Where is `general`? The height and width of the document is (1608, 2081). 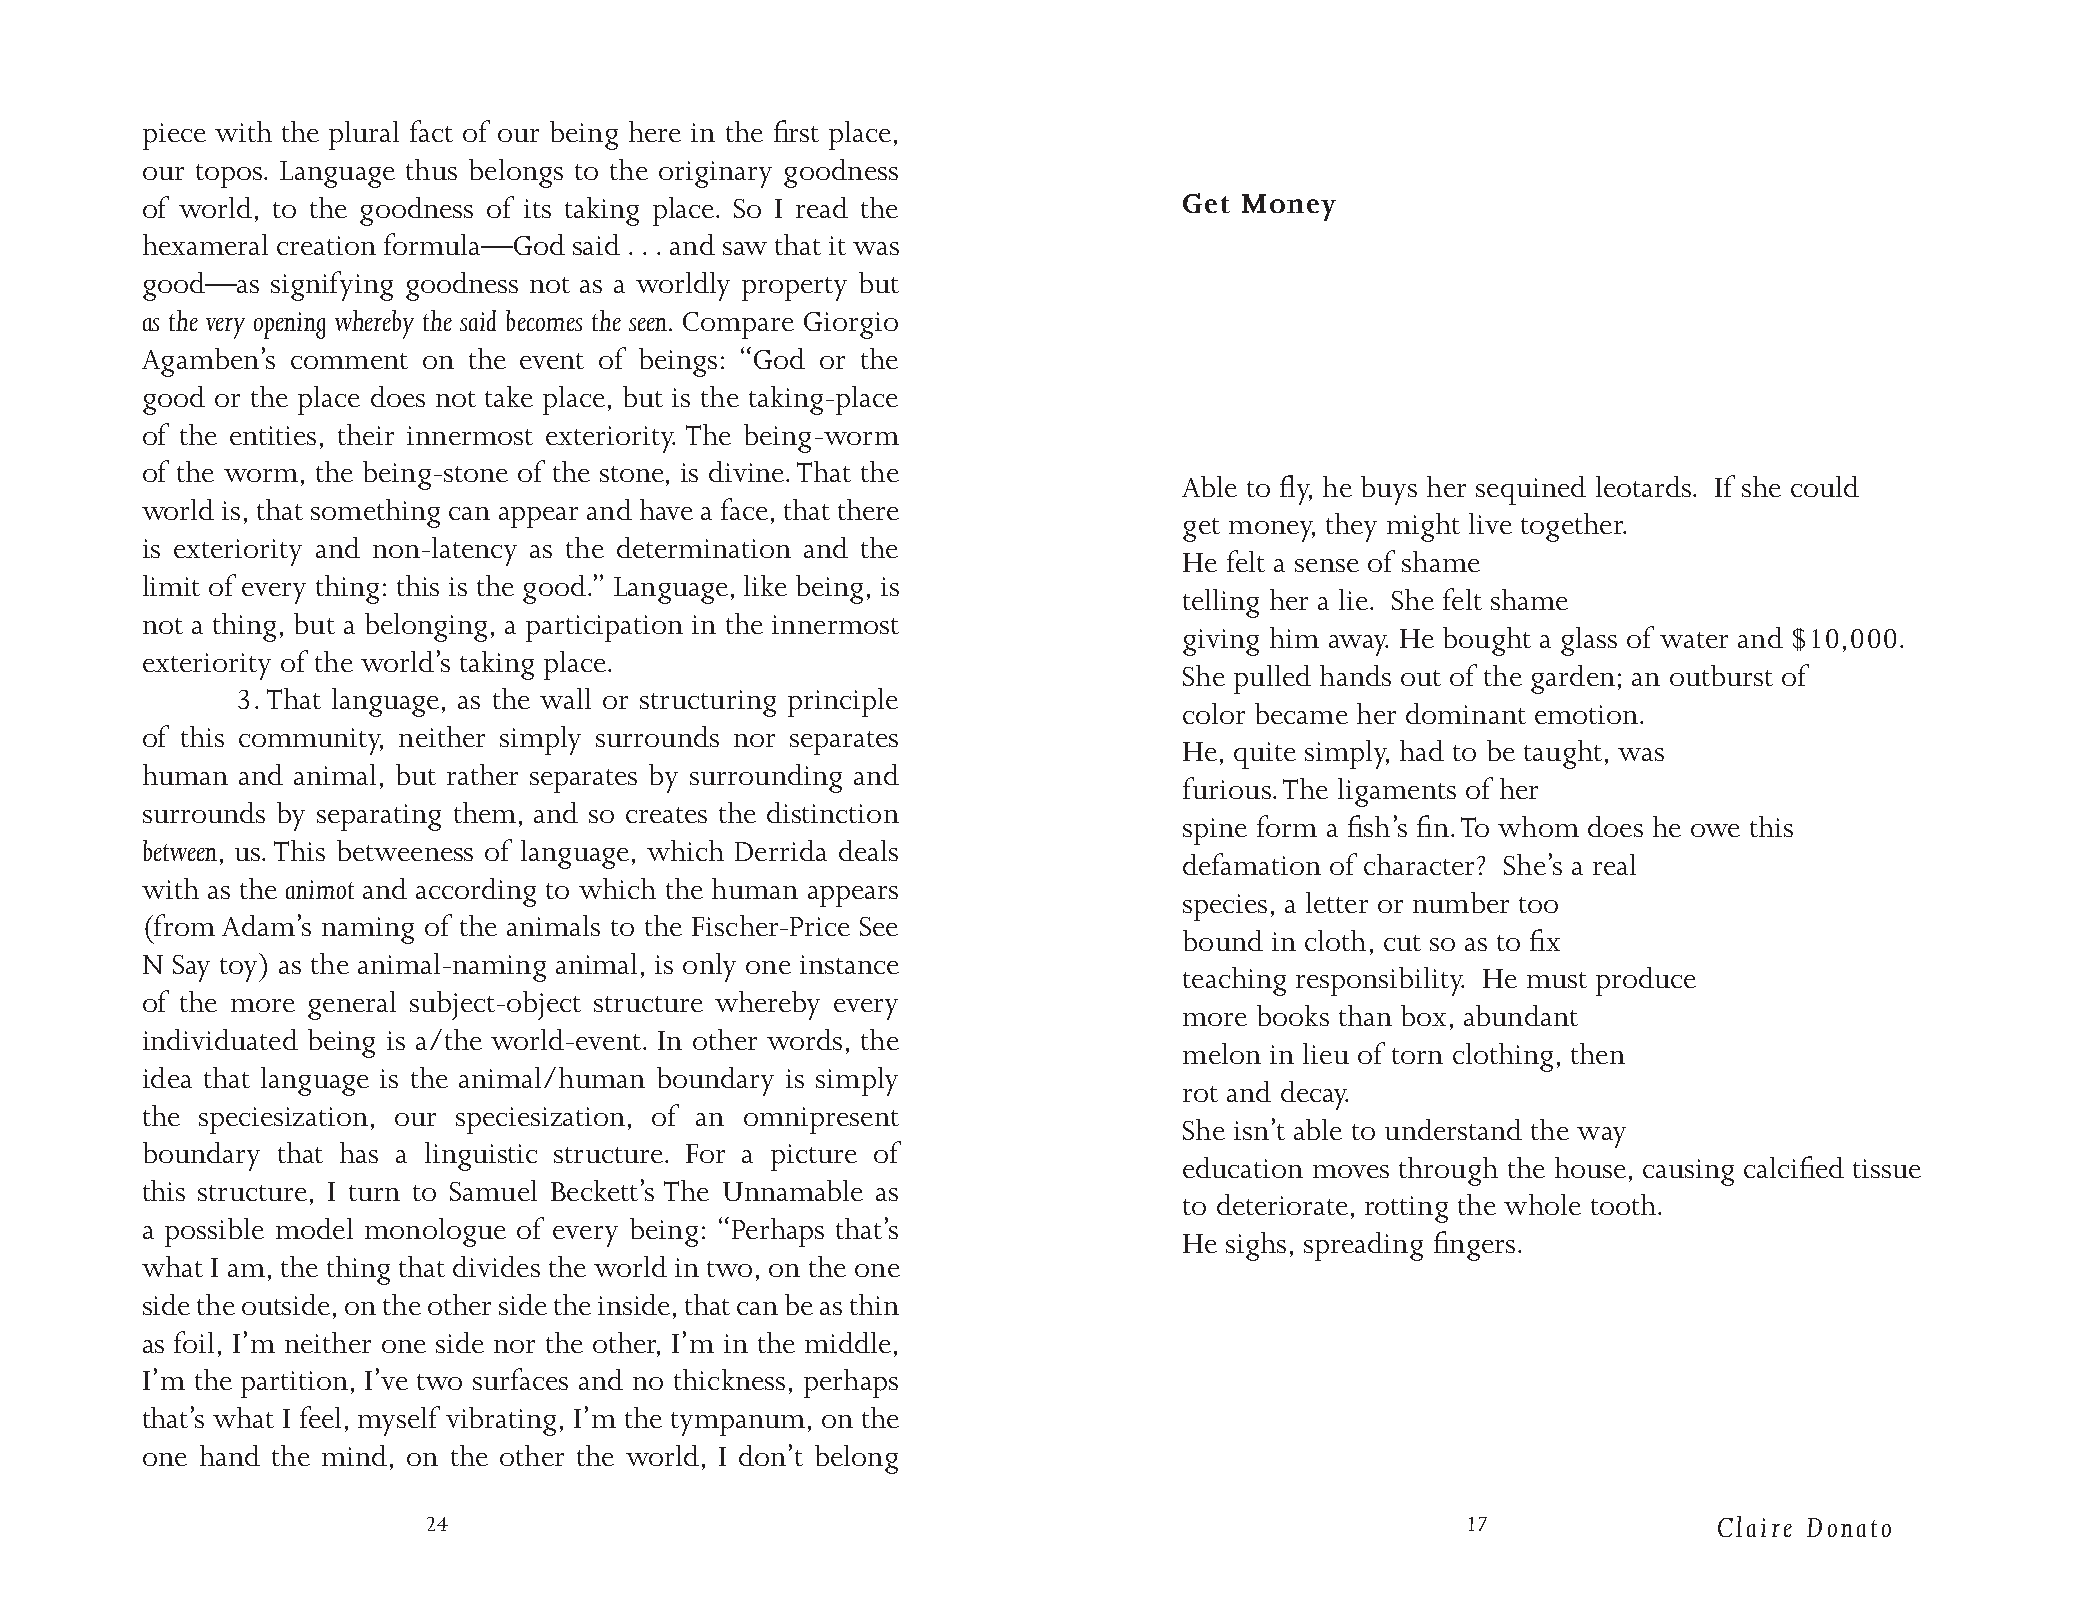 general is located at coordinates (352, 1005).
